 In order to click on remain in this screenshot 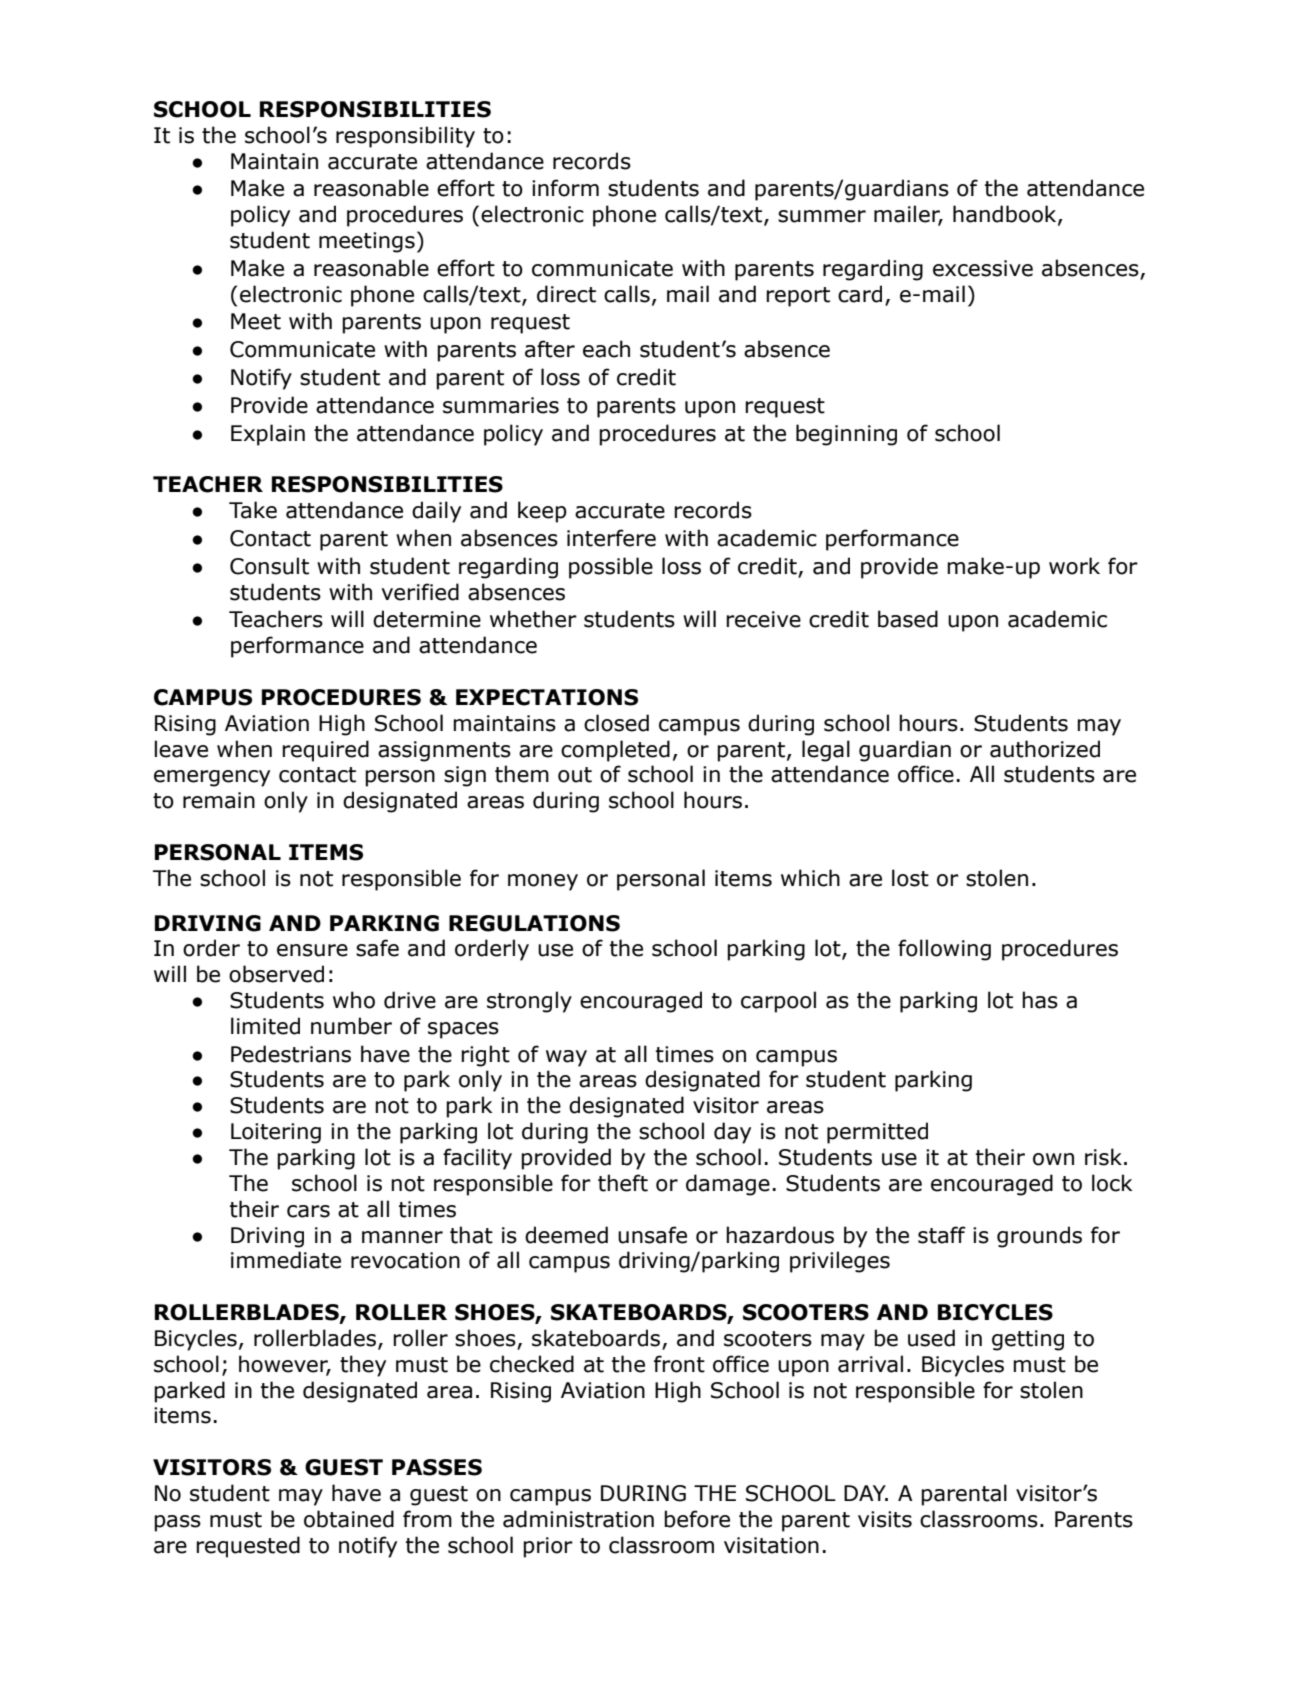, I will do `click(219, 800)`.
